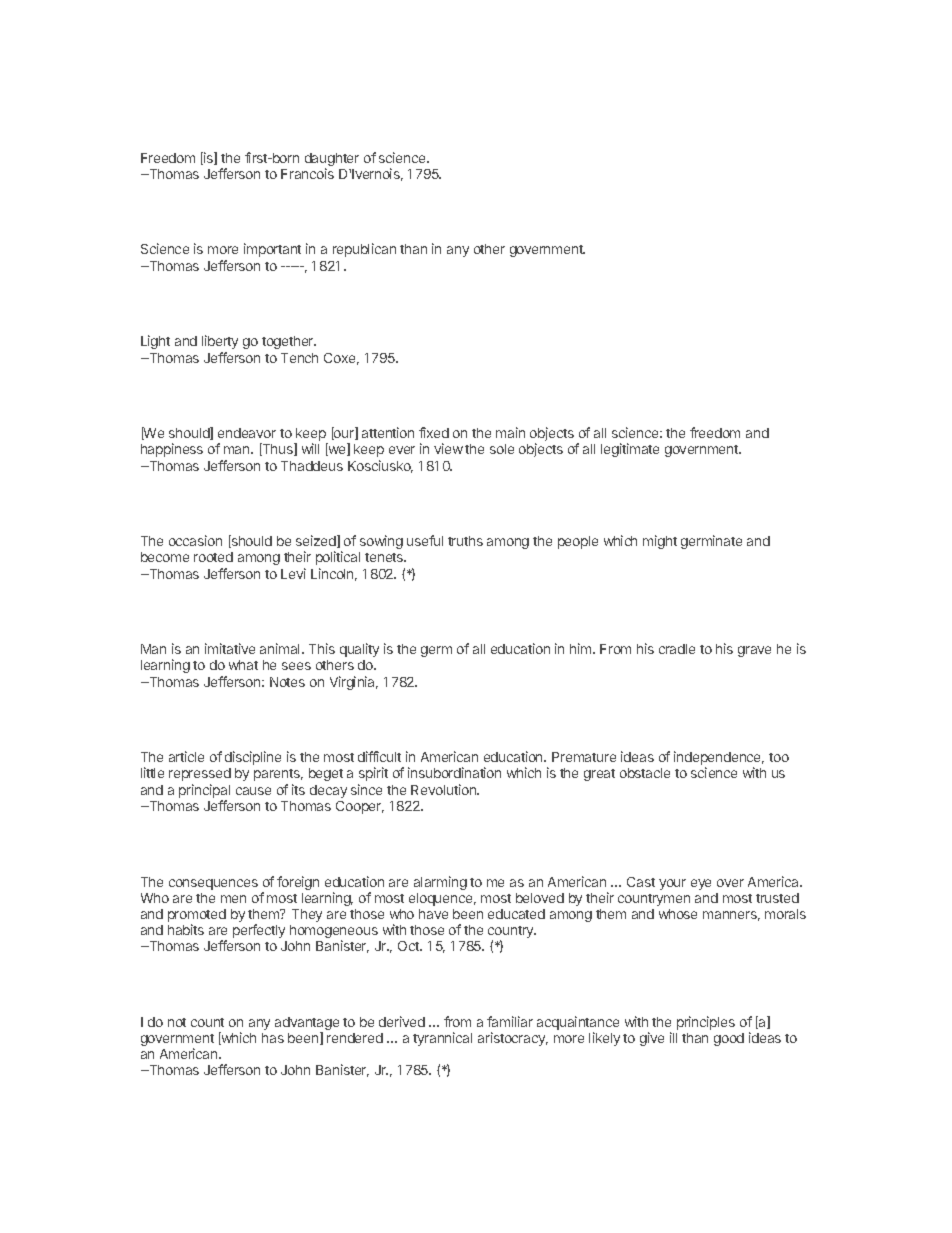 The image size is (952, 1233). Describe the element at coordinates (510, 1021) in the image. I see `familiar` at that location.
